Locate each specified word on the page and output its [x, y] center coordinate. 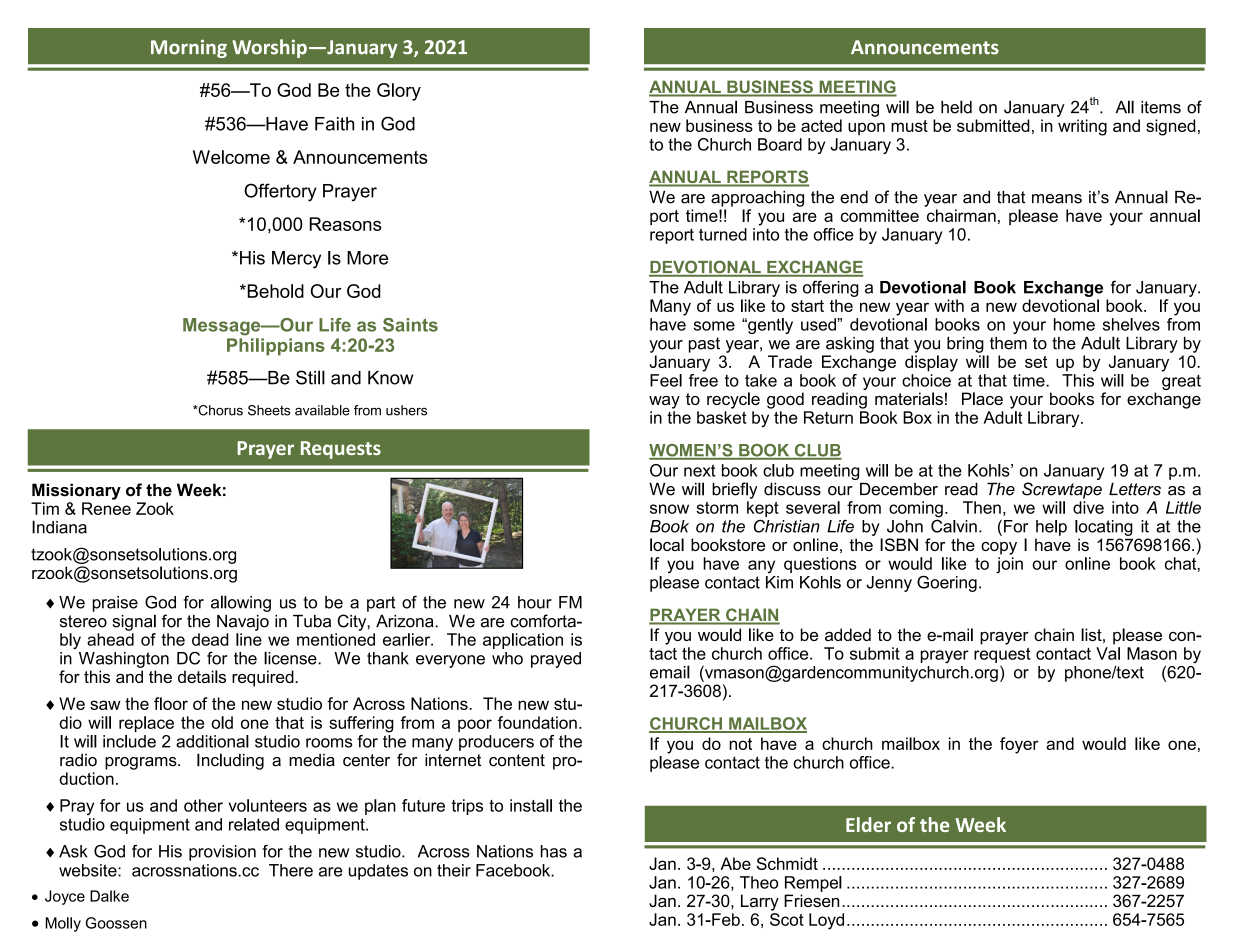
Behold [274, 291]
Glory [399, 92]
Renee [106, 508]
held [956, 107]
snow [669, 509]
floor [171, 703]
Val [1108, 653]
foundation [537, 722]
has [554, 851]
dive [1088, 507]
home [1074, 324]
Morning [189, 48]
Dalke [109, 896]
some [714, 326]
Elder [868, 824]
